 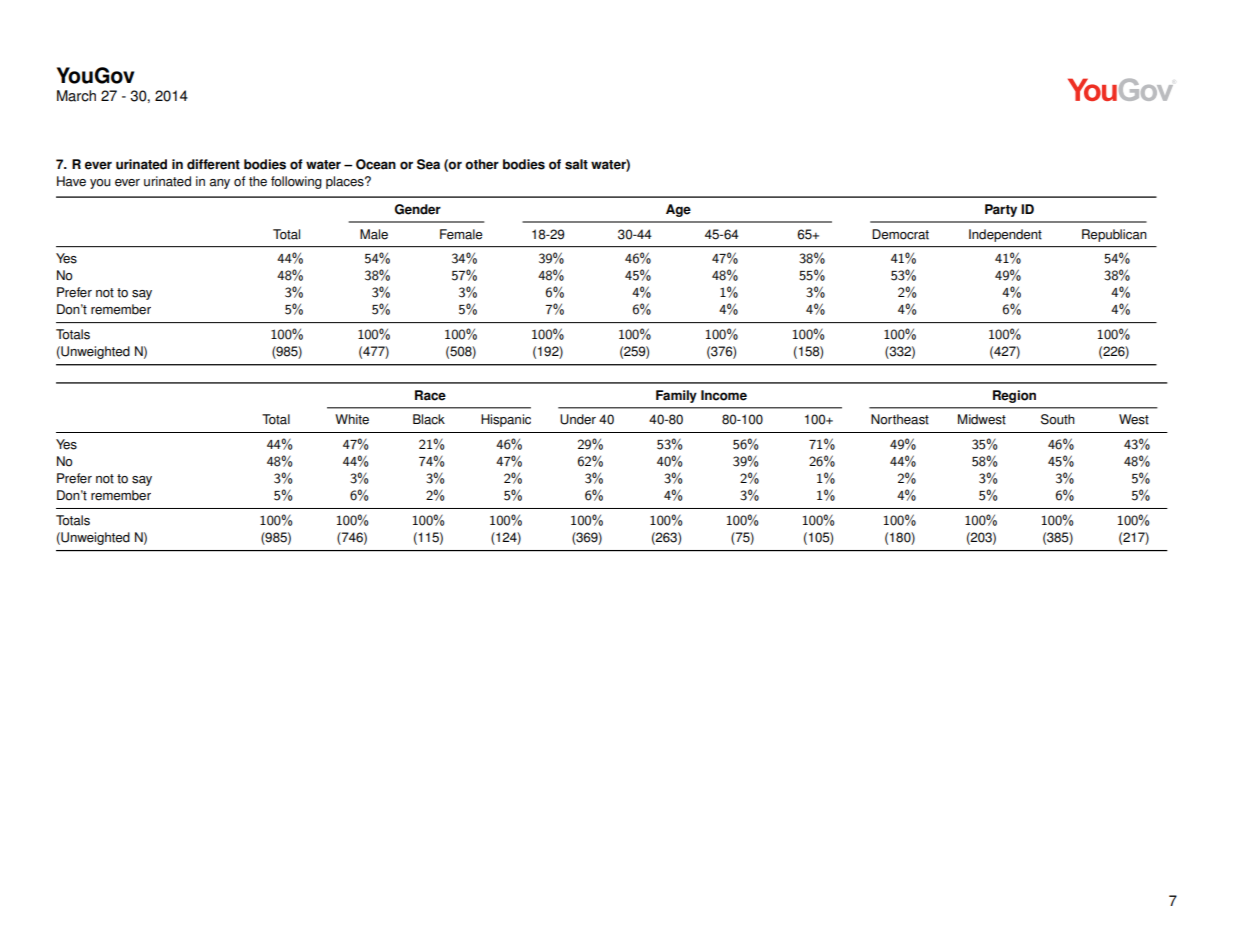 I want to click on March, so click(x=76, y=96).
